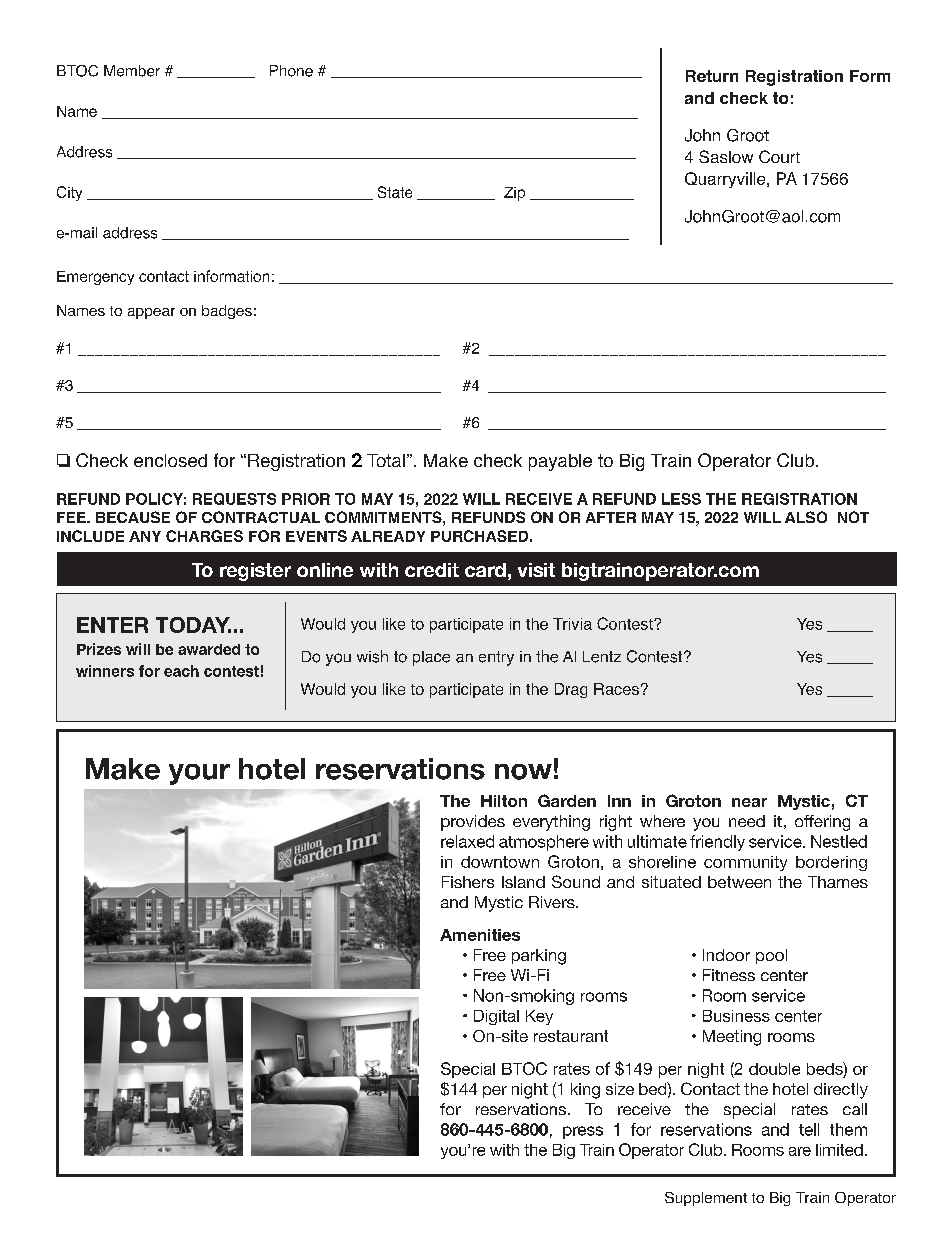 The width and height of the screenshot is (952, 1233). I want to click on press, so click(583, 1132).
